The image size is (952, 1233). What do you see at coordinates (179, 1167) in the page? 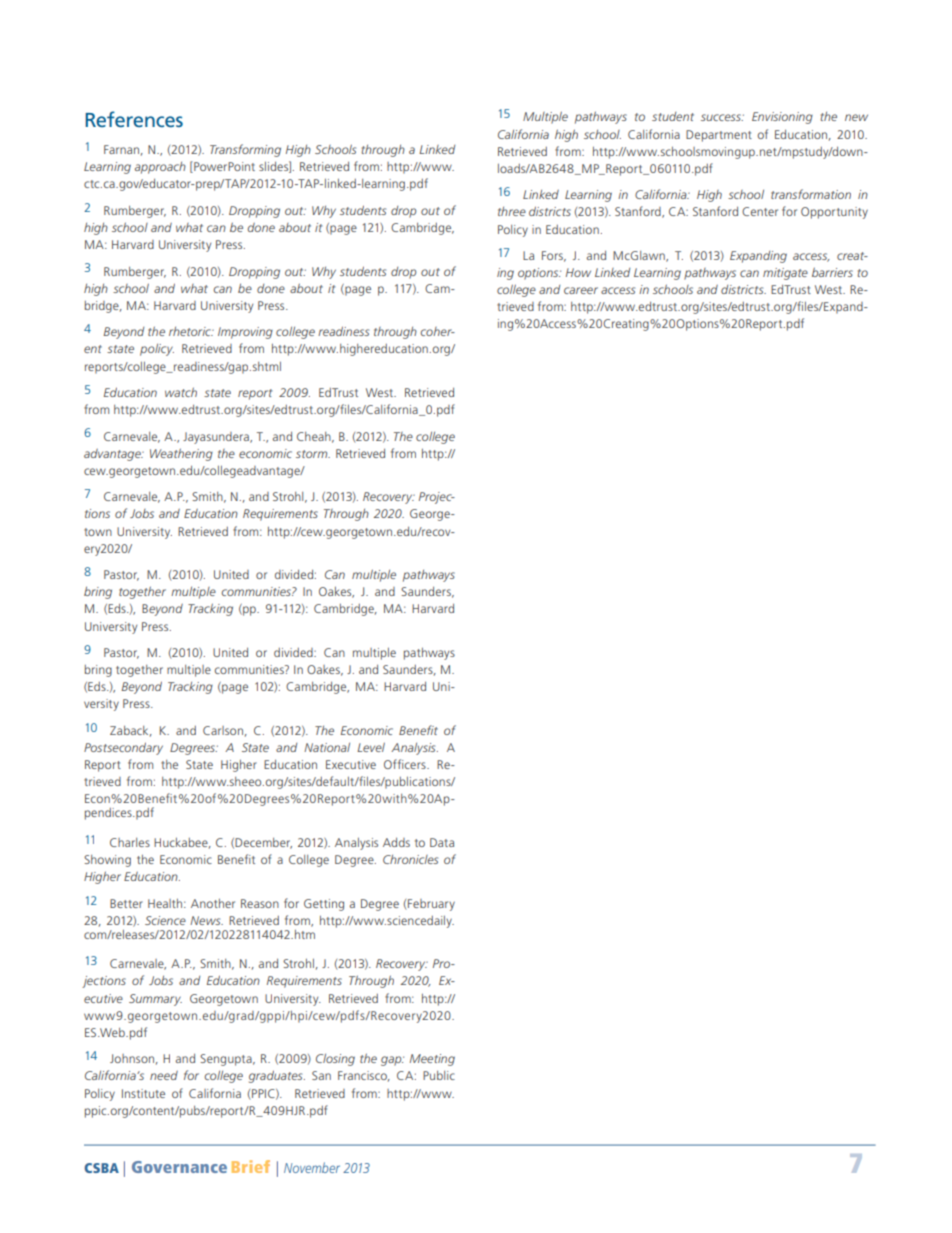
I see `Governance` at bounding box center [179, 1167].
